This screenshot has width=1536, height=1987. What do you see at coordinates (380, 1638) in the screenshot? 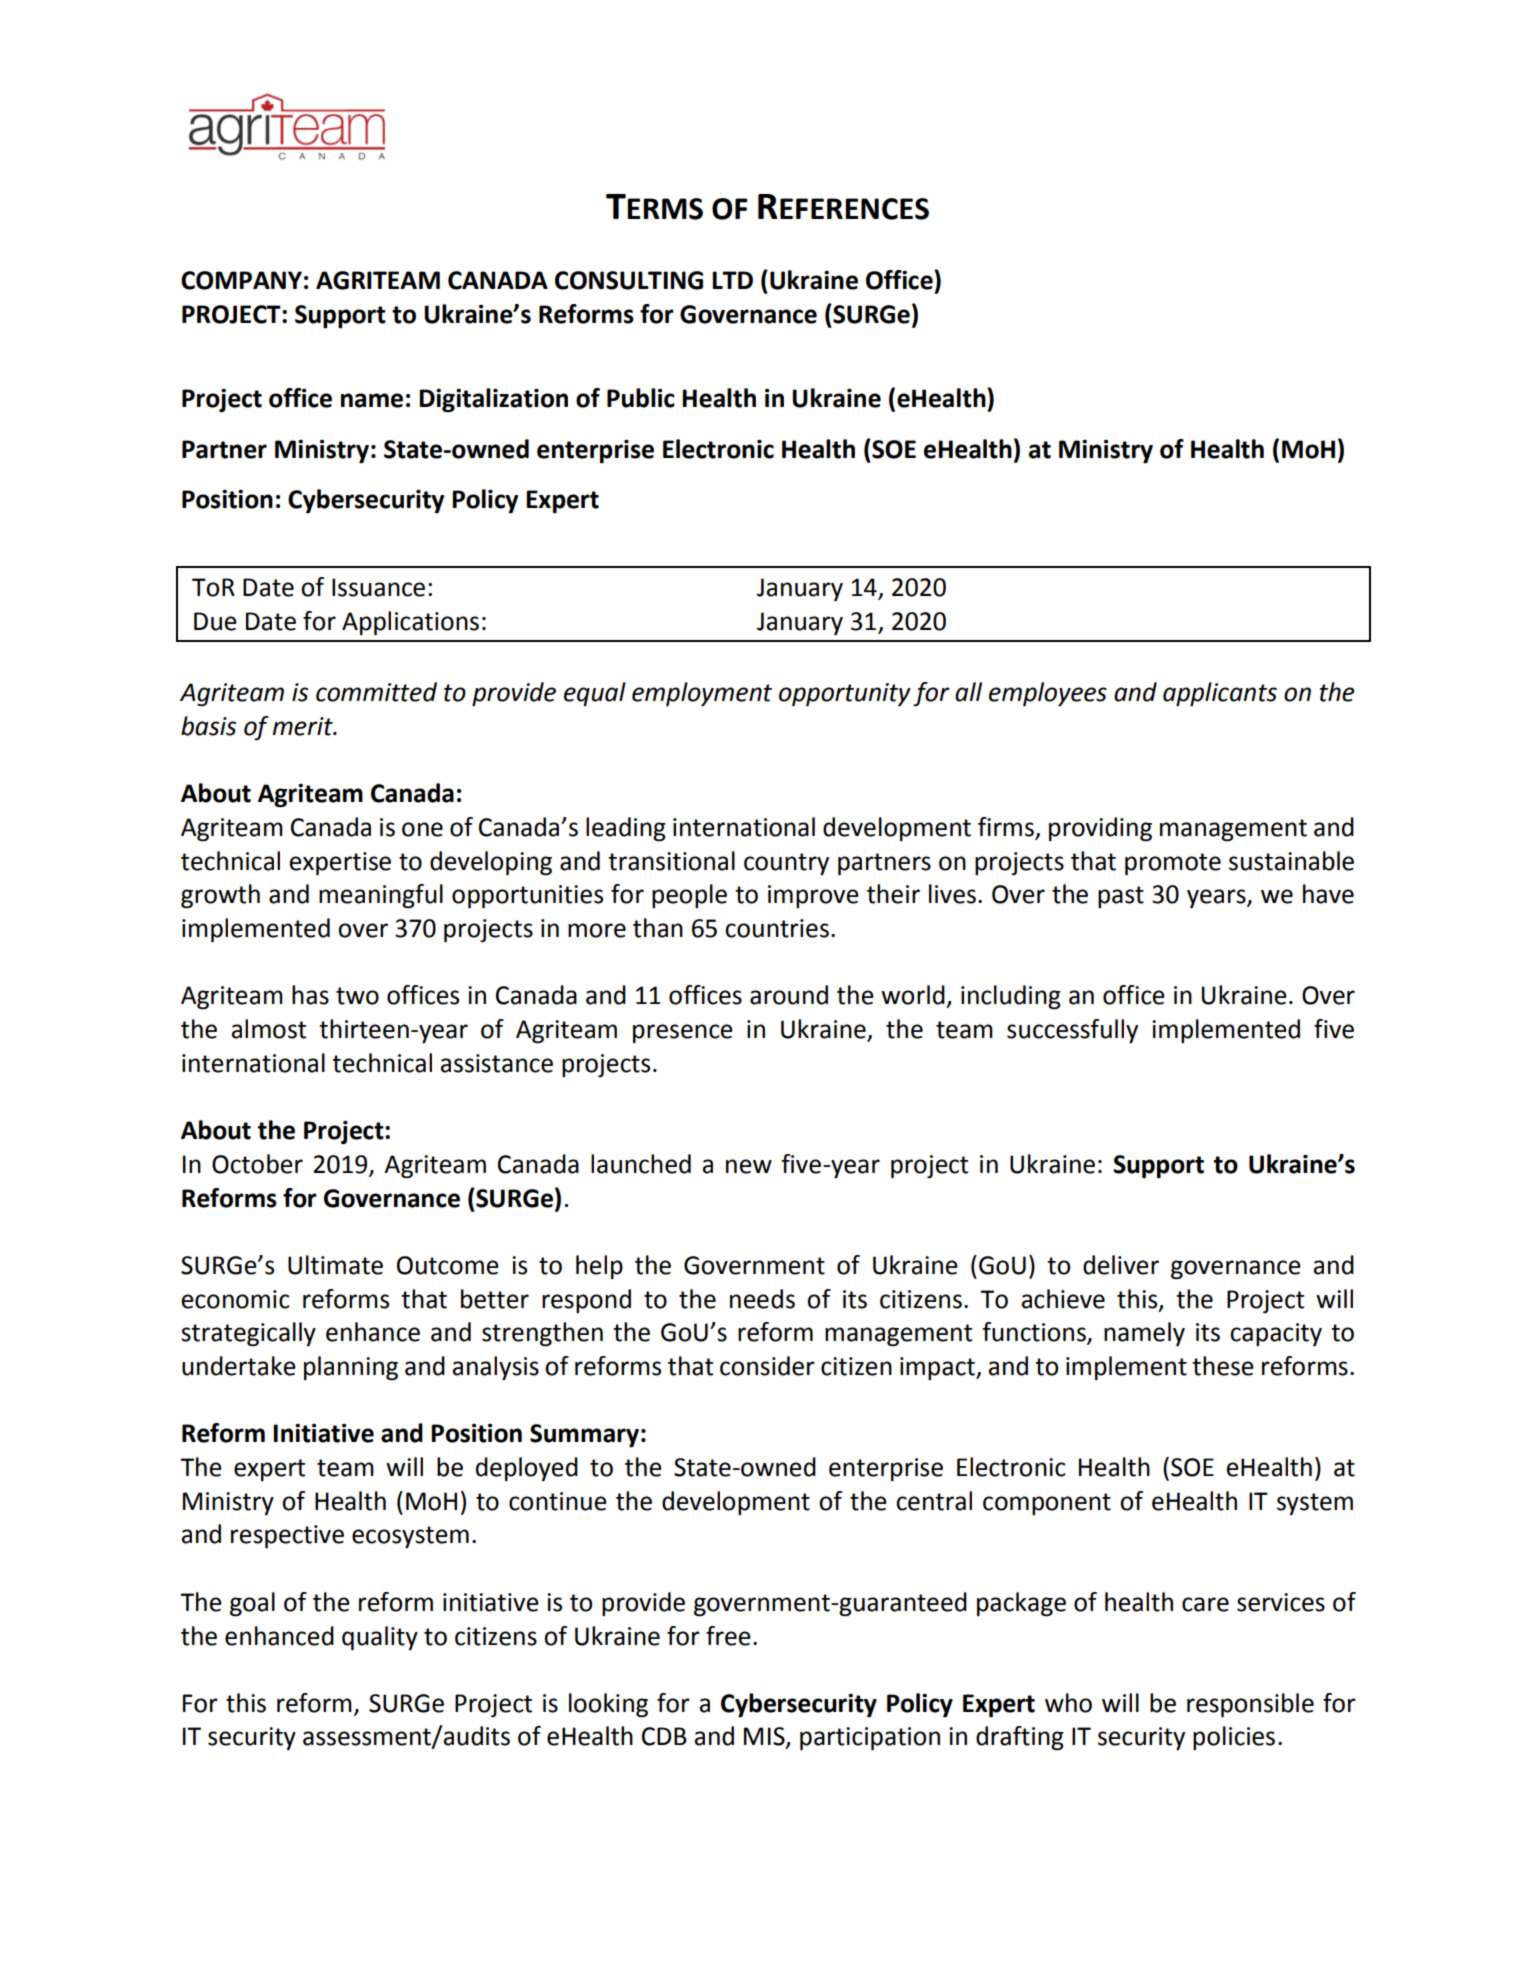
I see `quality` at bounding box center [380, 1638].
